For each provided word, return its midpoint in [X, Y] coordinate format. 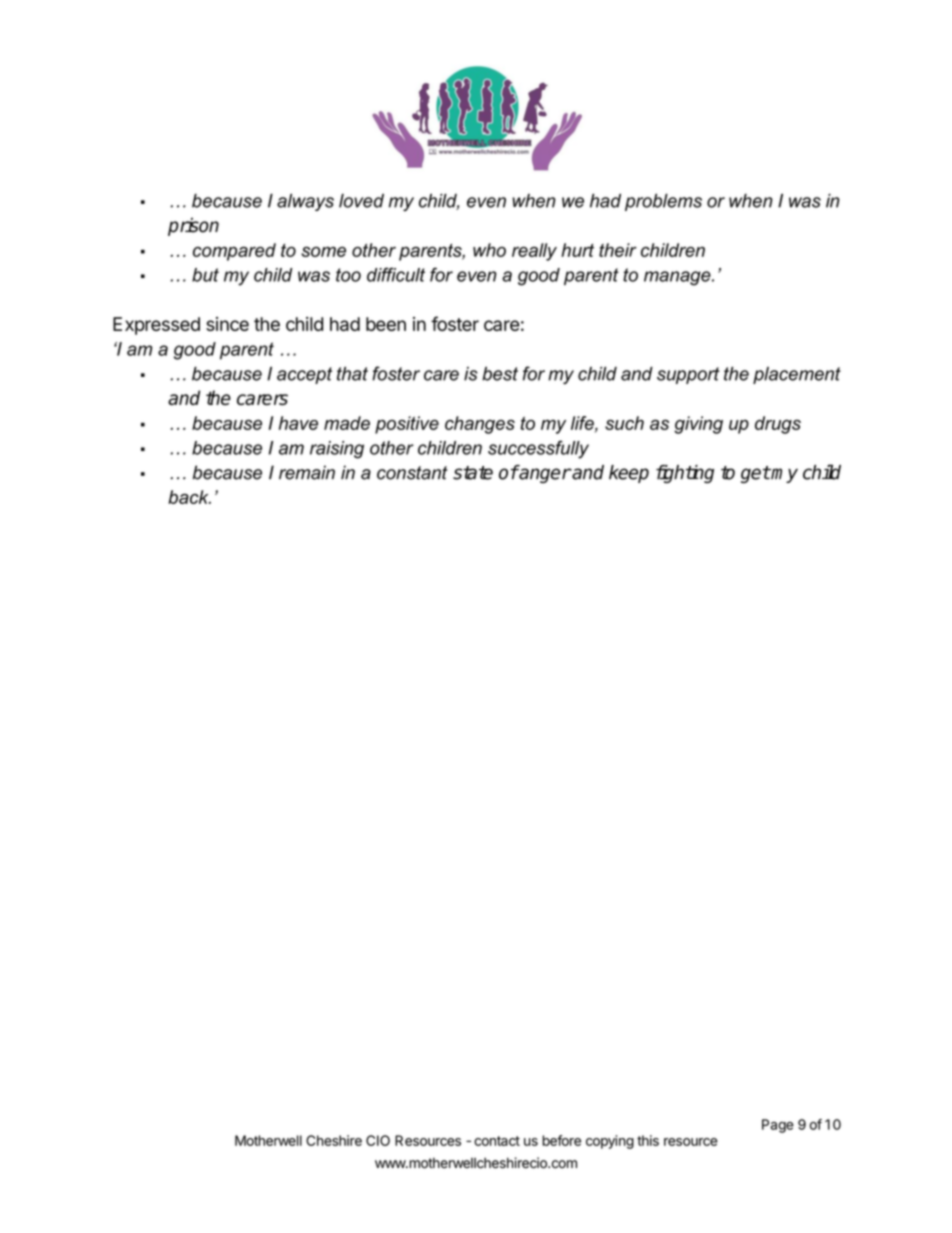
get [755, 474]
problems [663, 202]
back [189, 497]
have [298, 423]
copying [610, 1142]
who [489, 250]
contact [497, 1141]
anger [544, 475]
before [561, 1140]
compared [234, 252]
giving [698, 425]
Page [778, 1126]
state [473, 473]
